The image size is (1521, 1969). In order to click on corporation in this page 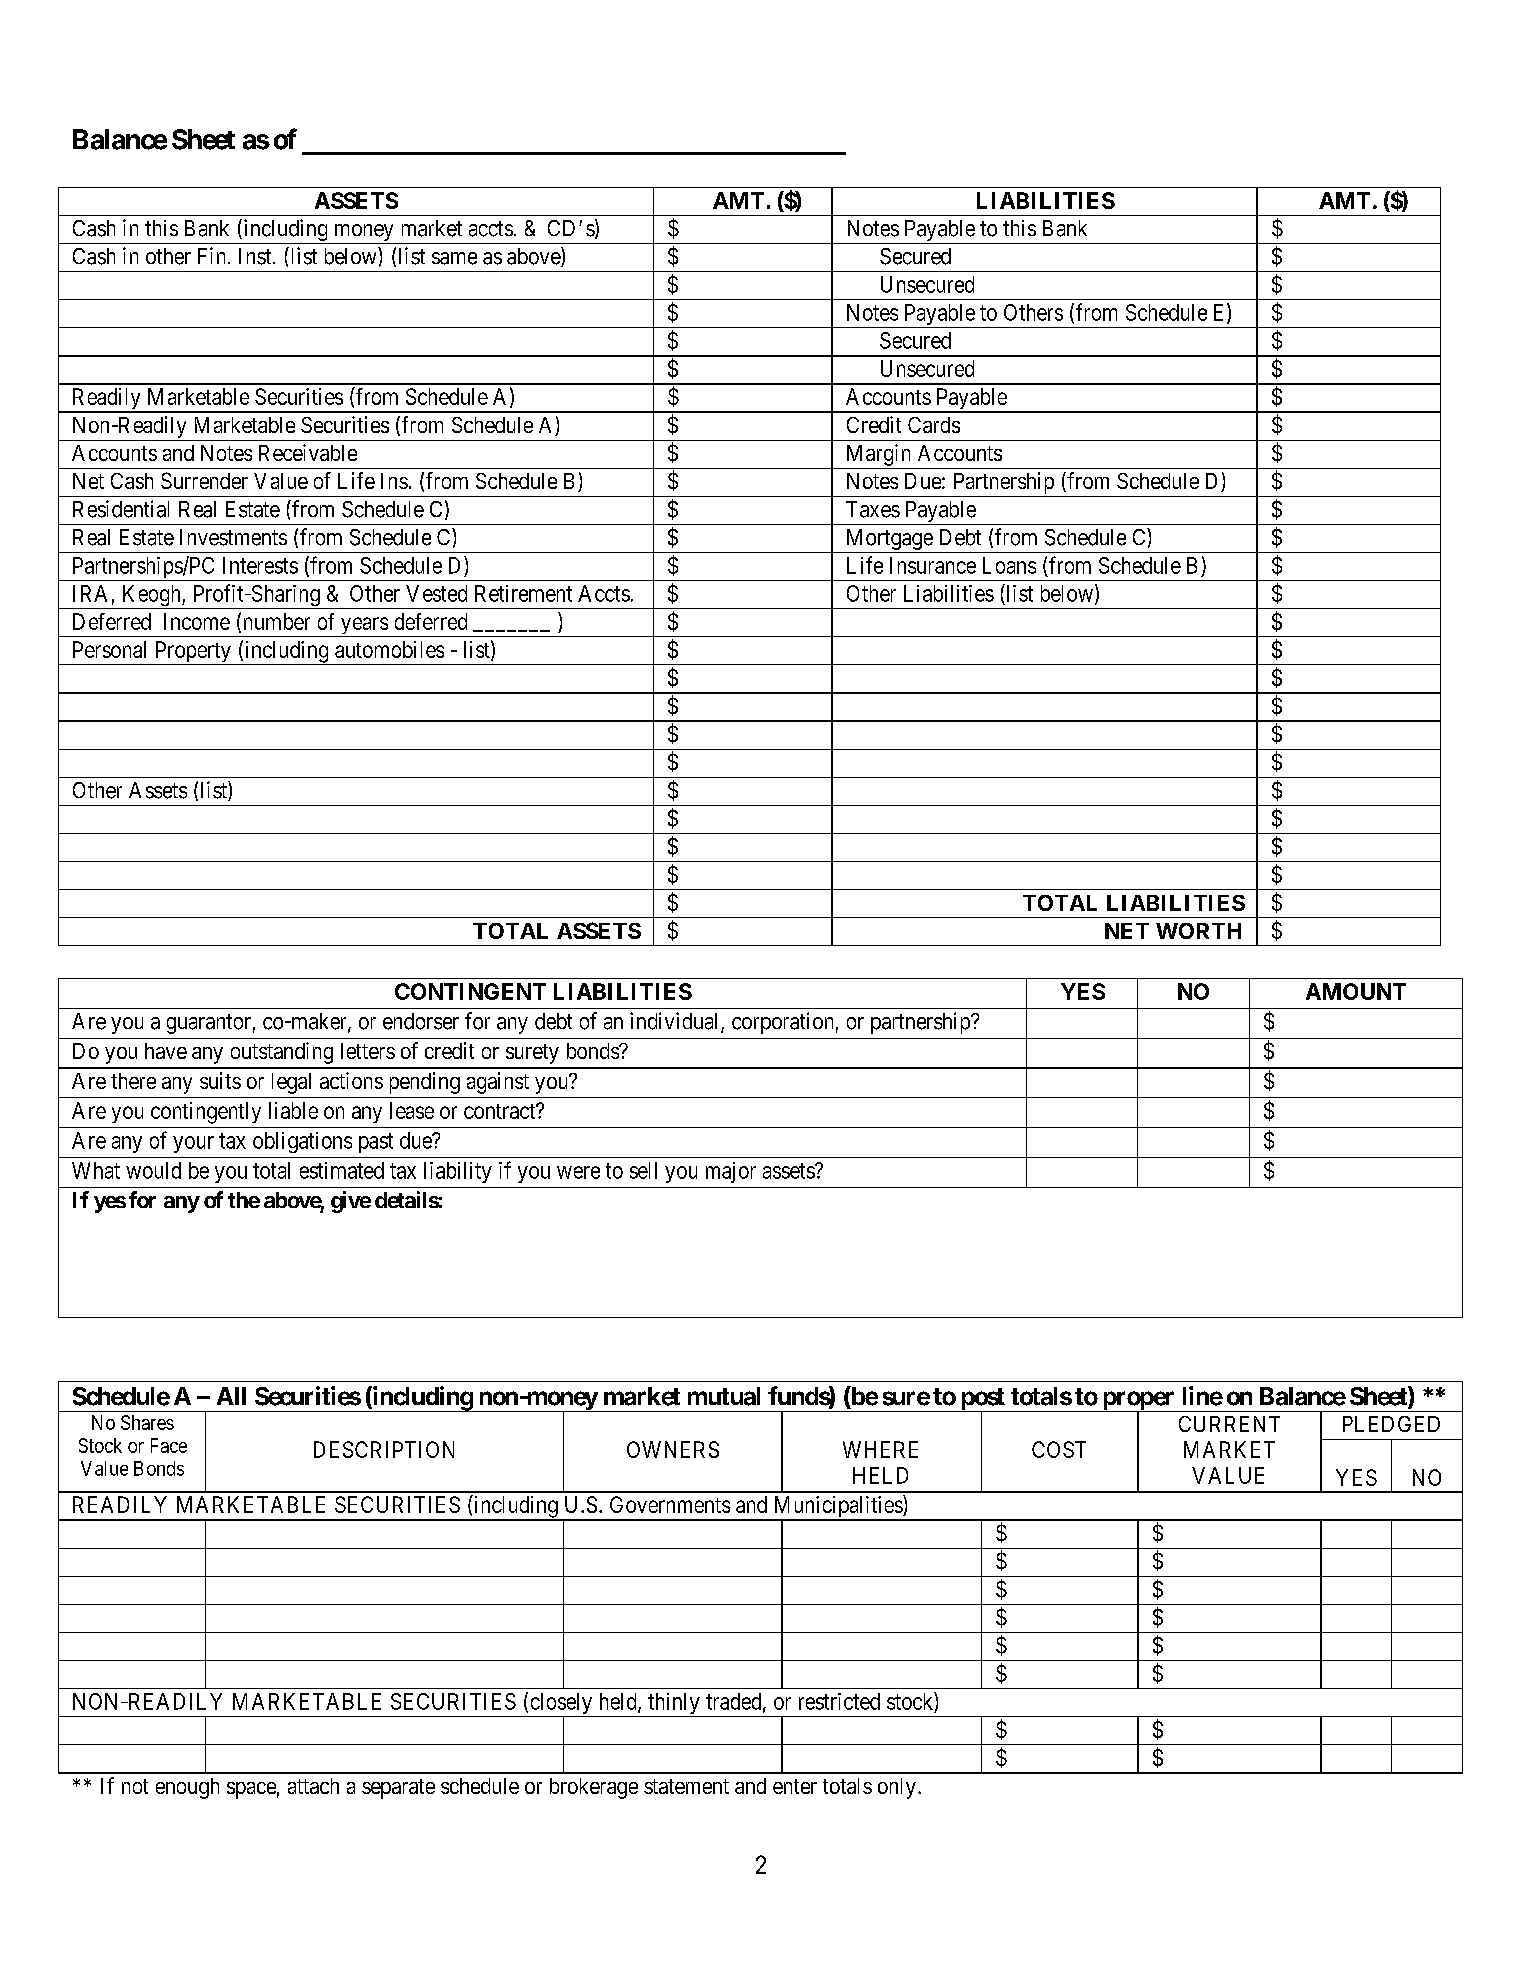, I will do `click(782, 1023)`.
